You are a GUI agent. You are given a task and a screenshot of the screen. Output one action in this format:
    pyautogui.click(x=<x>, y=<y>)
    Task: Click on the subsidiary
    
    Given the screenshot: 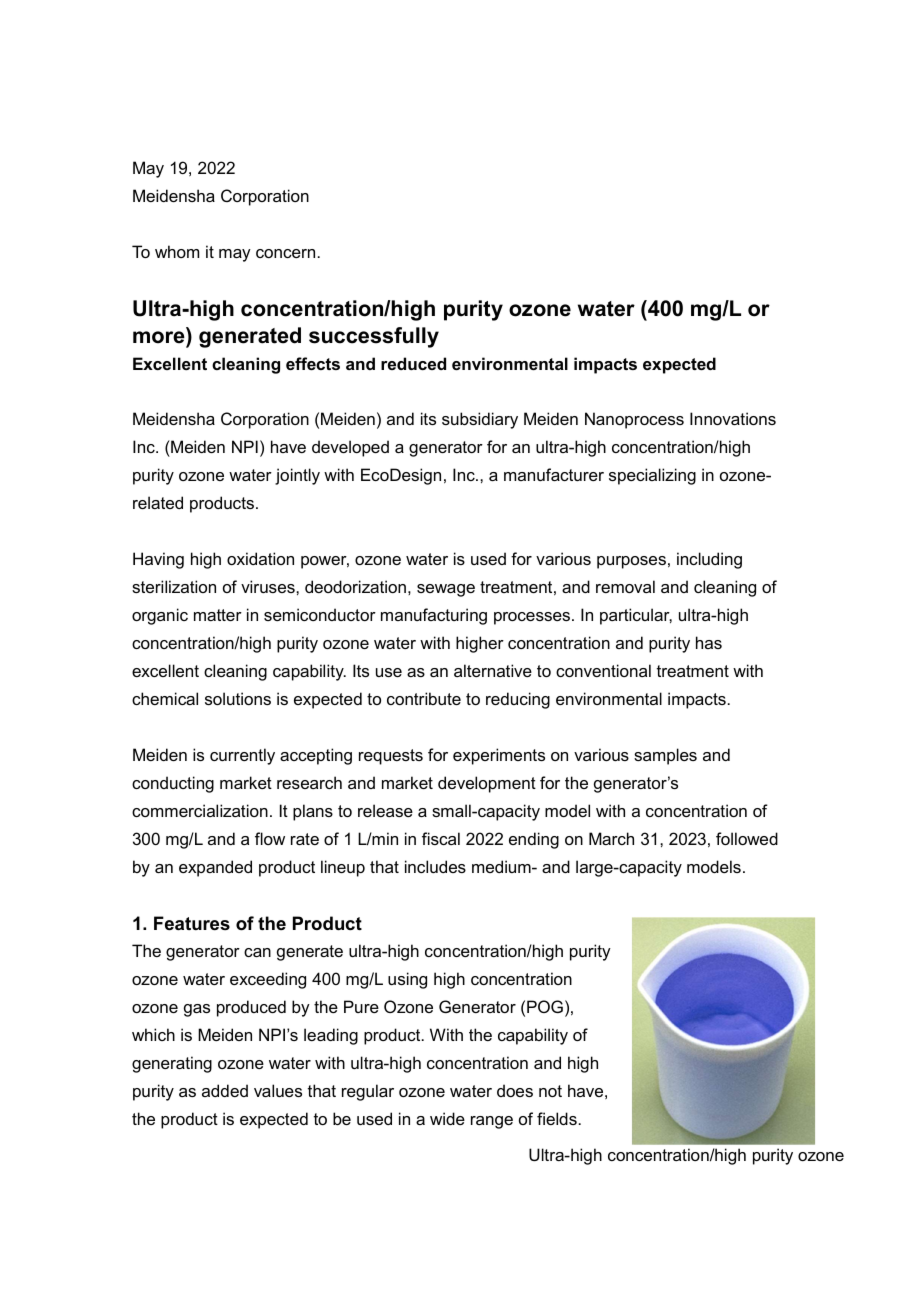 What is the action you would take?
    pyautogui.click(x=480, y=420)
